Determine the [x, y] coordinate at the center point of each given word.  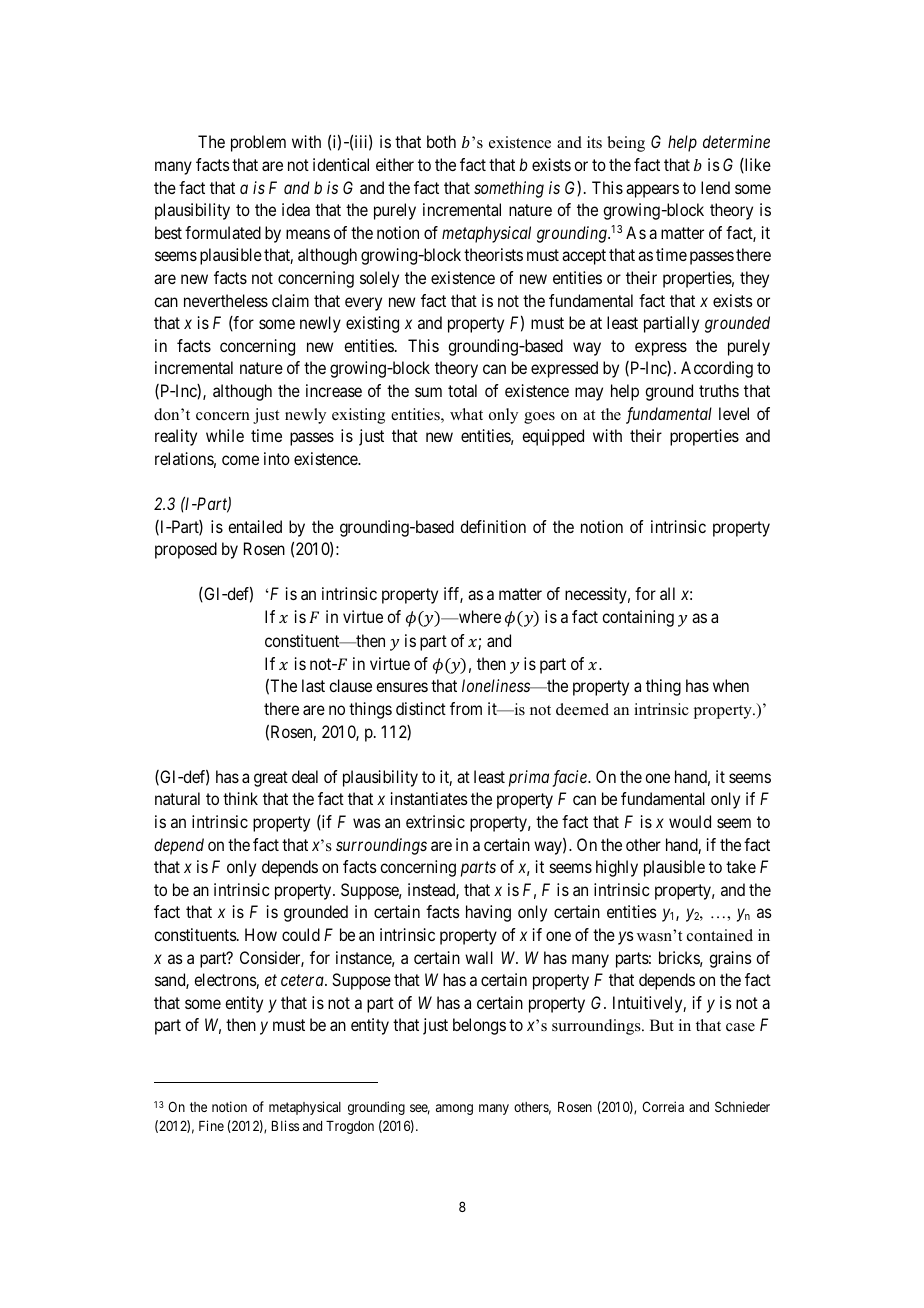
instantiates [429, 798]
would [690, 821]
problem [258, 143]
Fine [211, 1125]
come [240, 460]
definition [493, 526]
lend [715, 187]
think [240, 798]
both [441, 141]
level [734, 413]
